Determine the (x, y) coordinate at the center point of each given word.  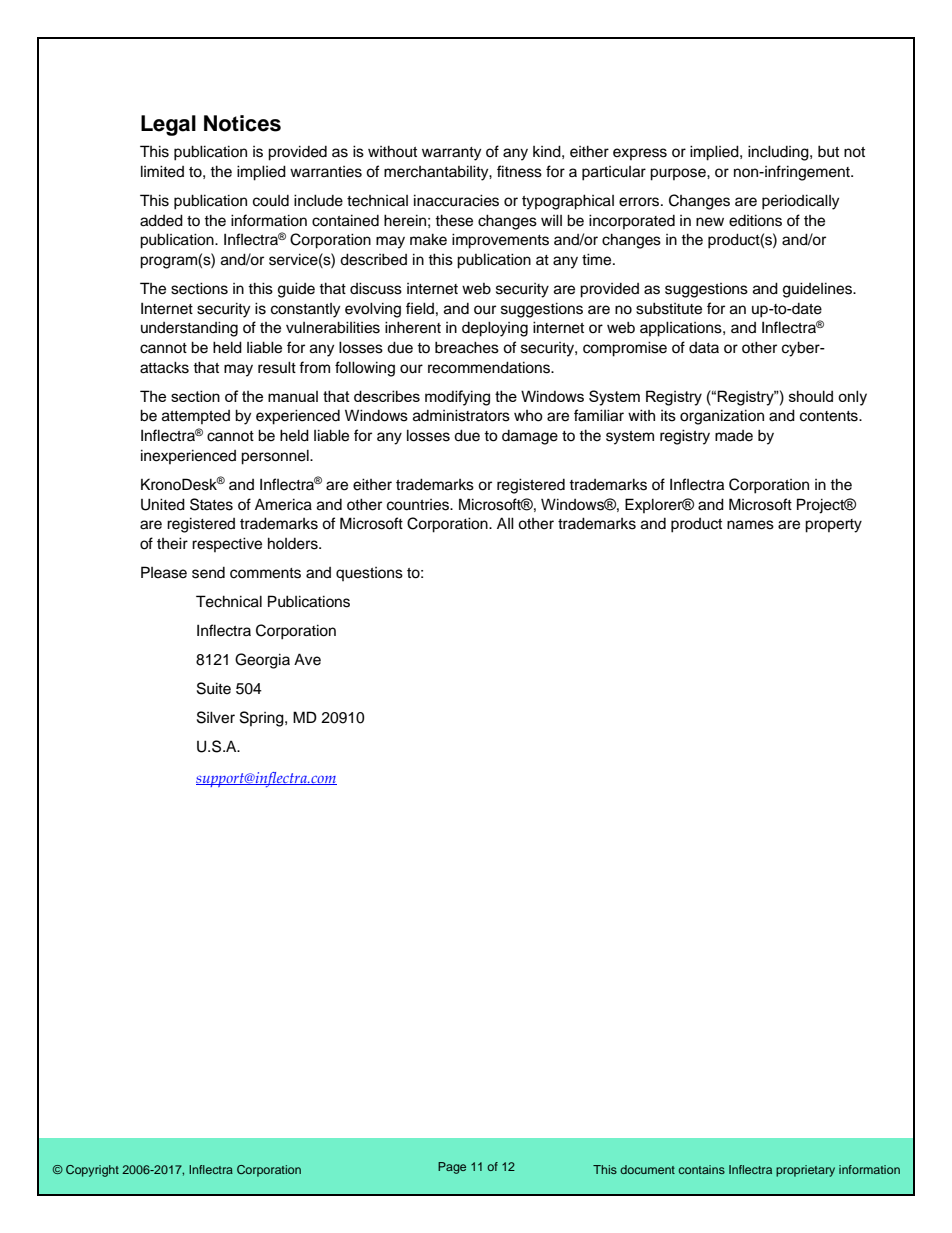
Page (452, 1168)
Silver (216, 717)
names (750, 525)
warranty (451, 154)
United (163, 504)
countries (419, 505)
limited (162, 171)
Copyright (92, 1171)
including (779, 153)
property (833, 526)
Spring (263, 719)
